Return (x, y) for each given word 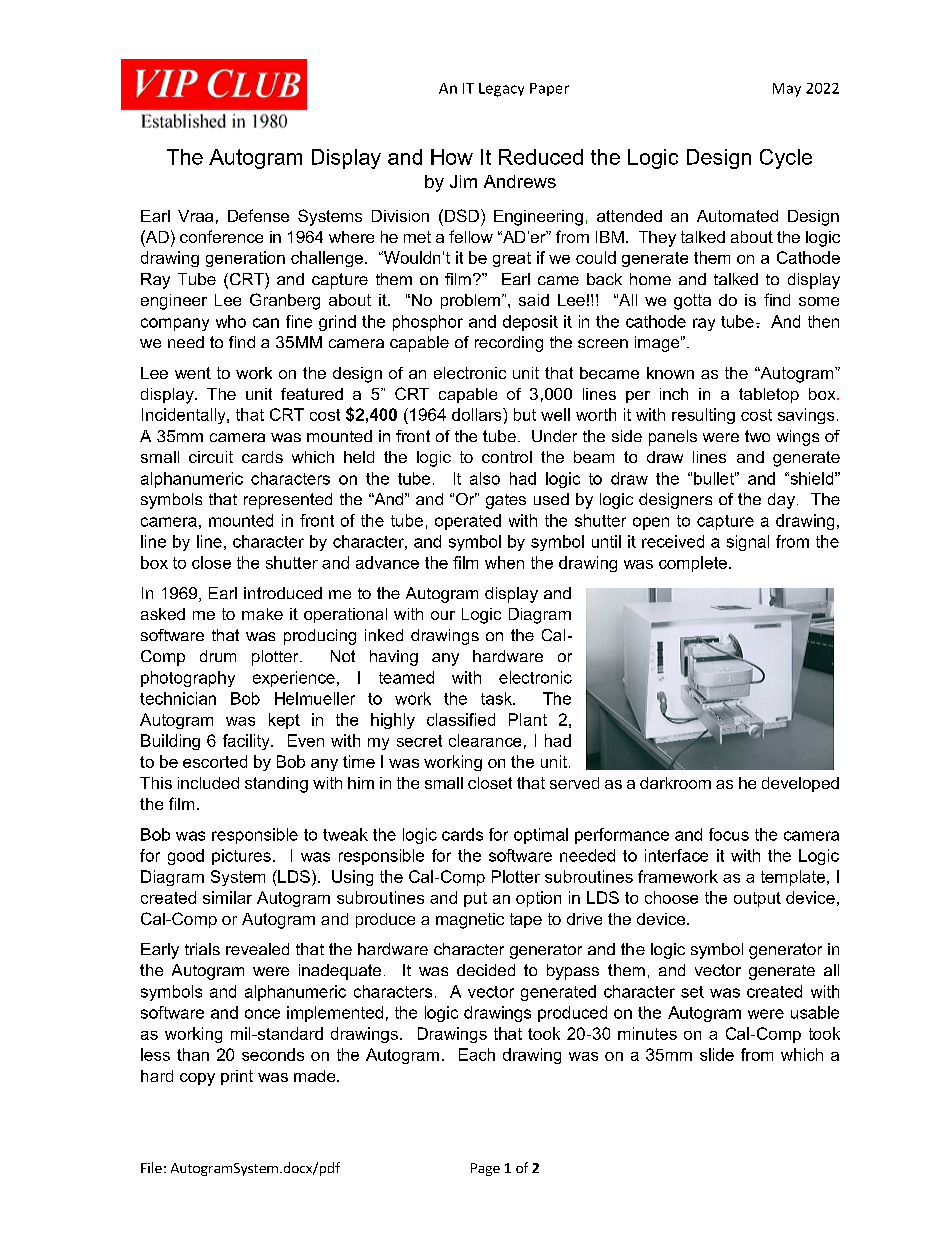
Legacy (501, 90)
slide (717, 1054)
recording (509, 344)
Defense (258, 215)
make (262, 614)
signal (748, 543)
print (237, 1077)
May (787, 90)
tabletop (769, 395)
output (757, 899)
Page (485, 1169)
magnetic (470, 921)
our (443, 615)
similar (227, 897)
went (193, 373)
